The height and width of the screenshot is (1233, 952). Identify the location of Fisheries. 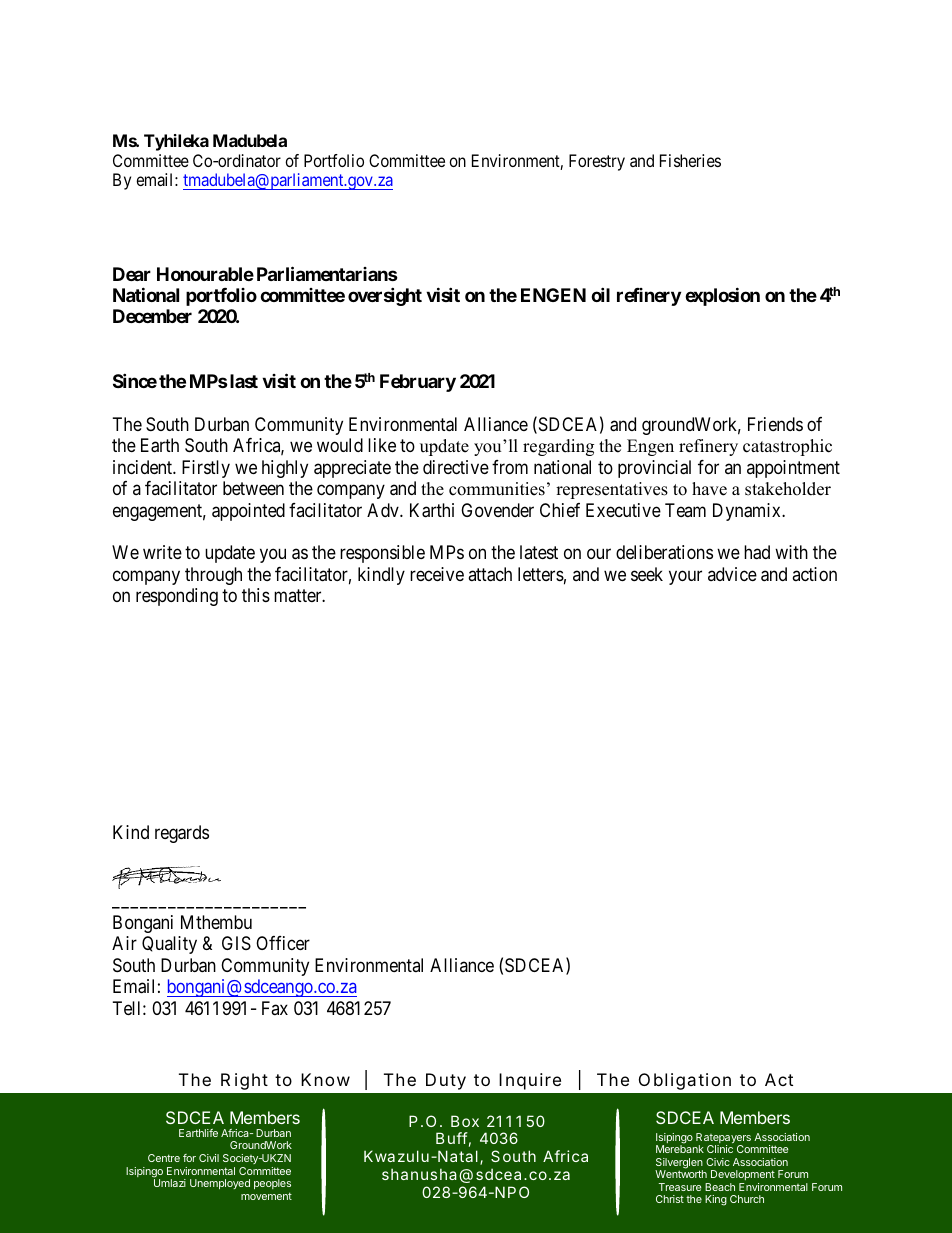
(690, 160).
